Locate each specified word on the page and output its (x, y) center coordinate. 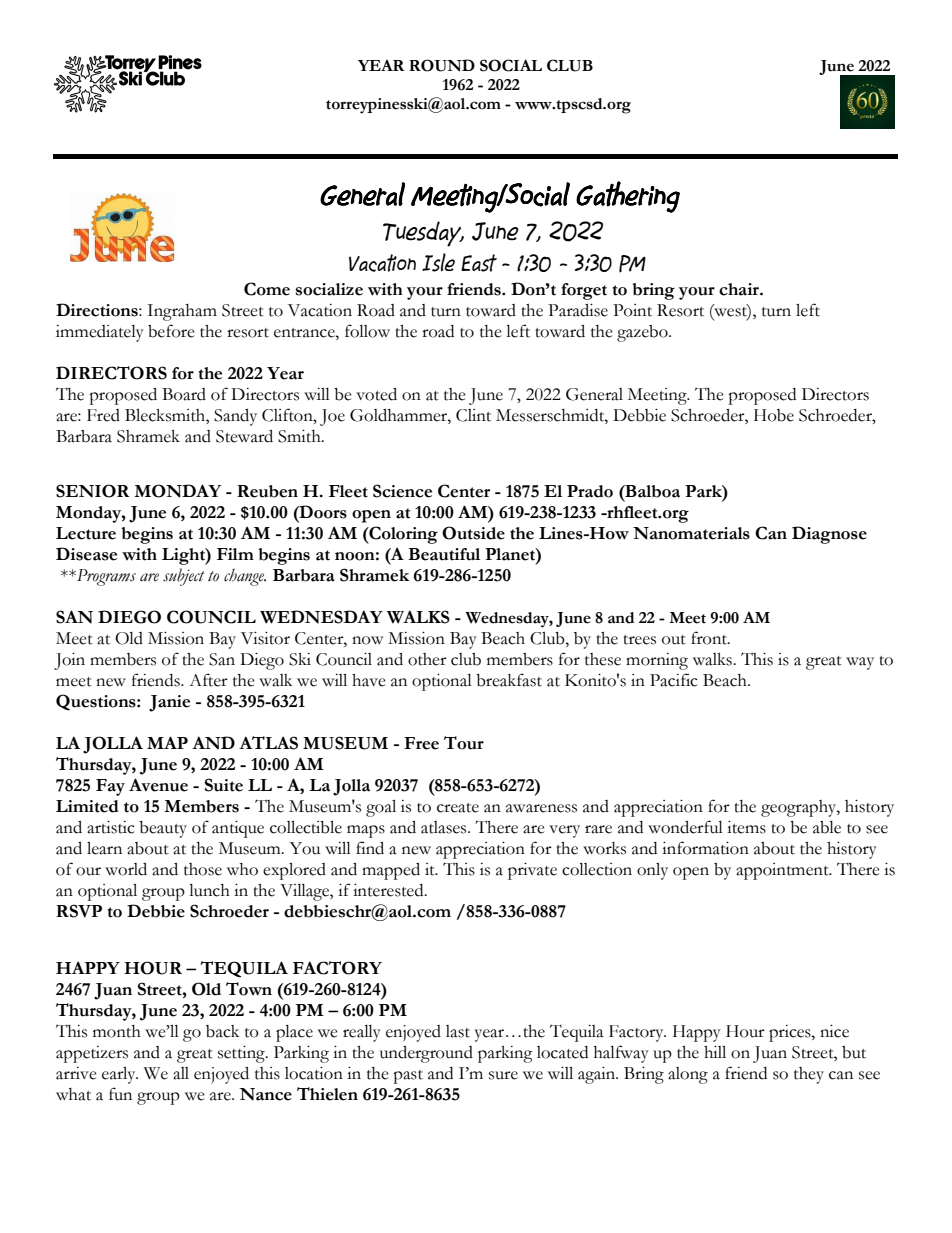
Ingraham (182, 312)
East (479, 263)
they (809, 1075)
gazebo (643, 333)
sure (503, 1075)
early (120, 1075)
